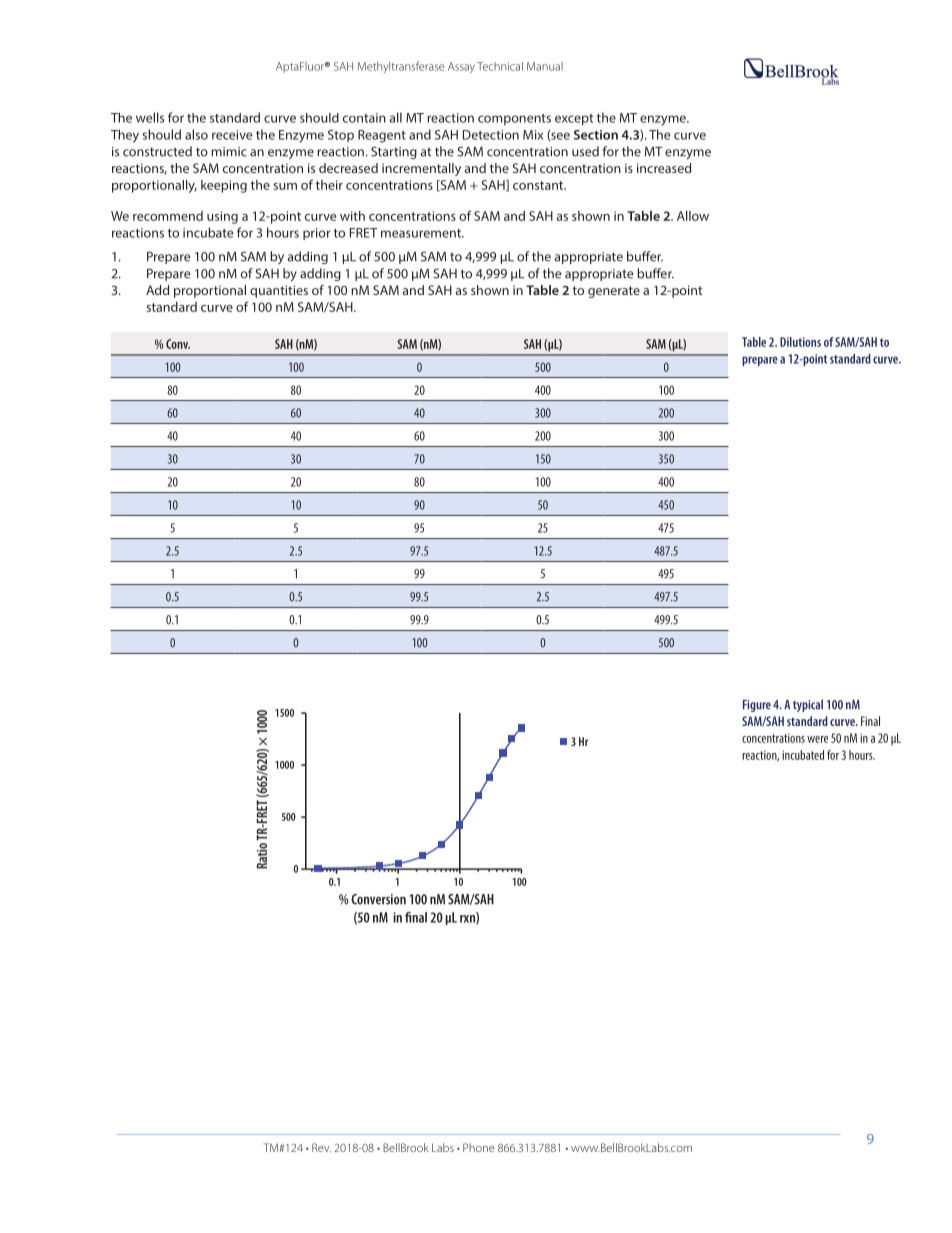 This image has height=1233, width=952. What do you see at coordinates (352, 216) in the image?
I see `with` at bounding box center [352, 216].
